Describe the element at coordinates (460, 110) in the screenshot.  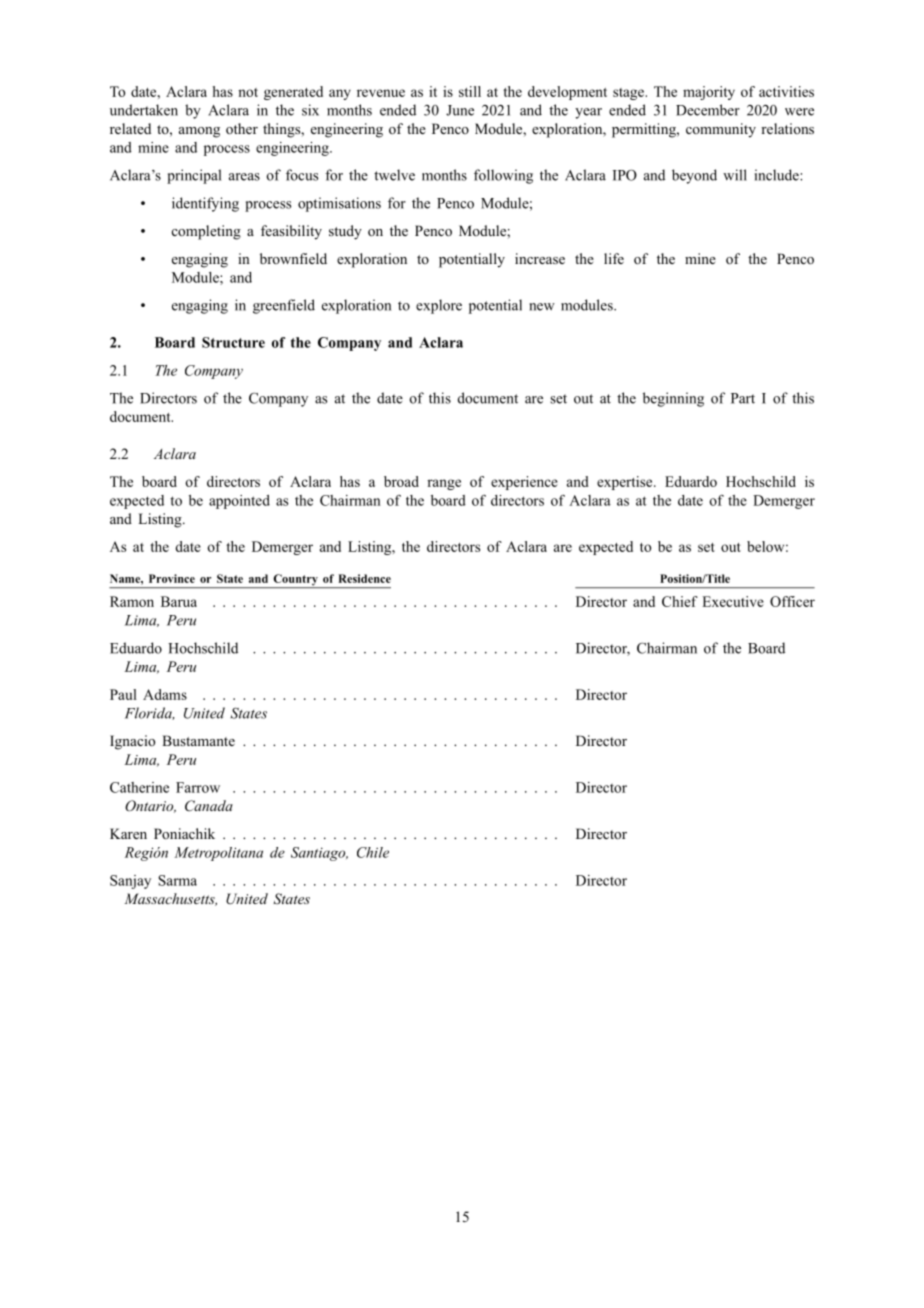
I see `June` at that location.
